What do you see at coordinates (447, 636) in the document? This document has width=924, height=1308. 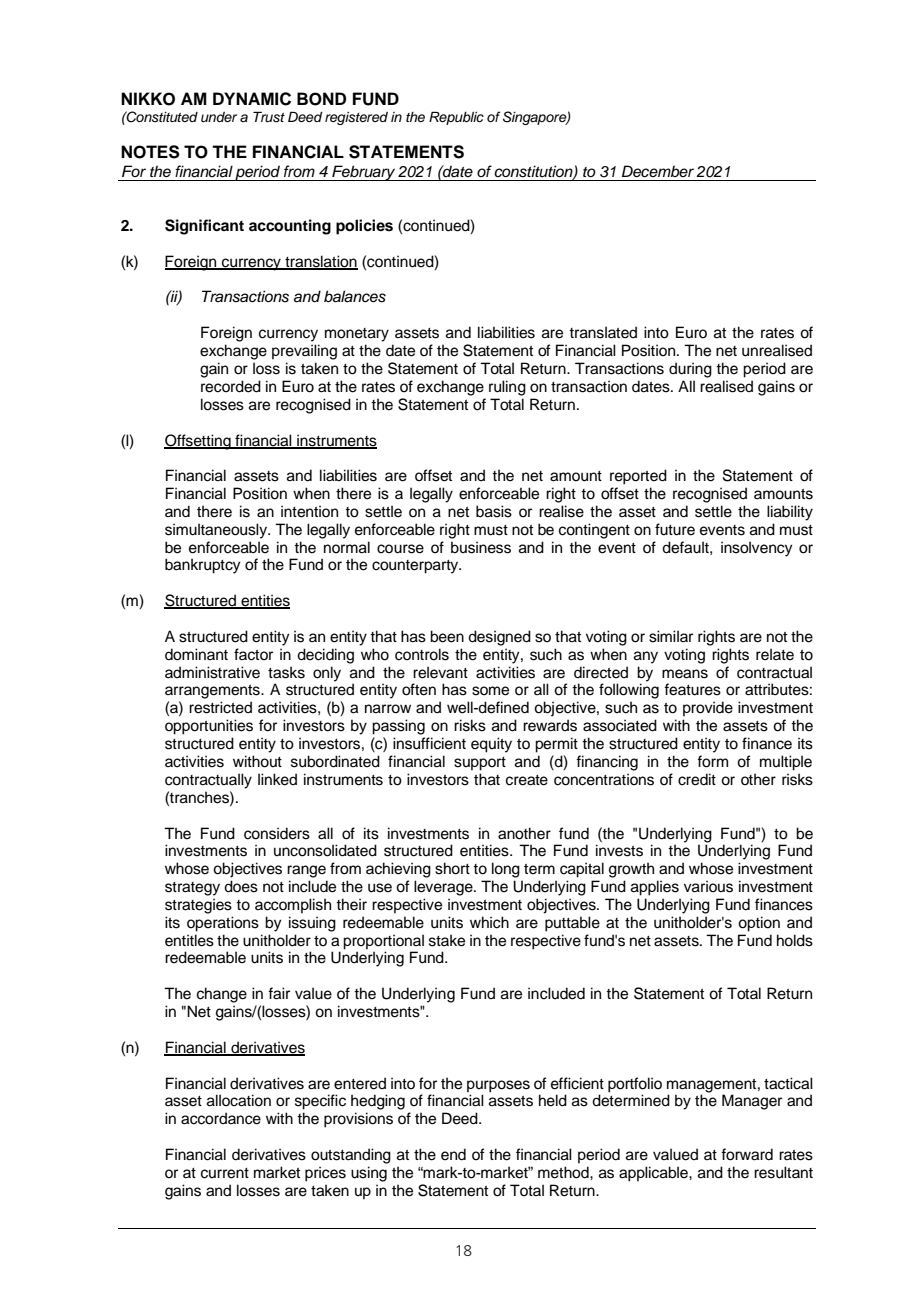 I see `been` at bounding box center [447, 636].
